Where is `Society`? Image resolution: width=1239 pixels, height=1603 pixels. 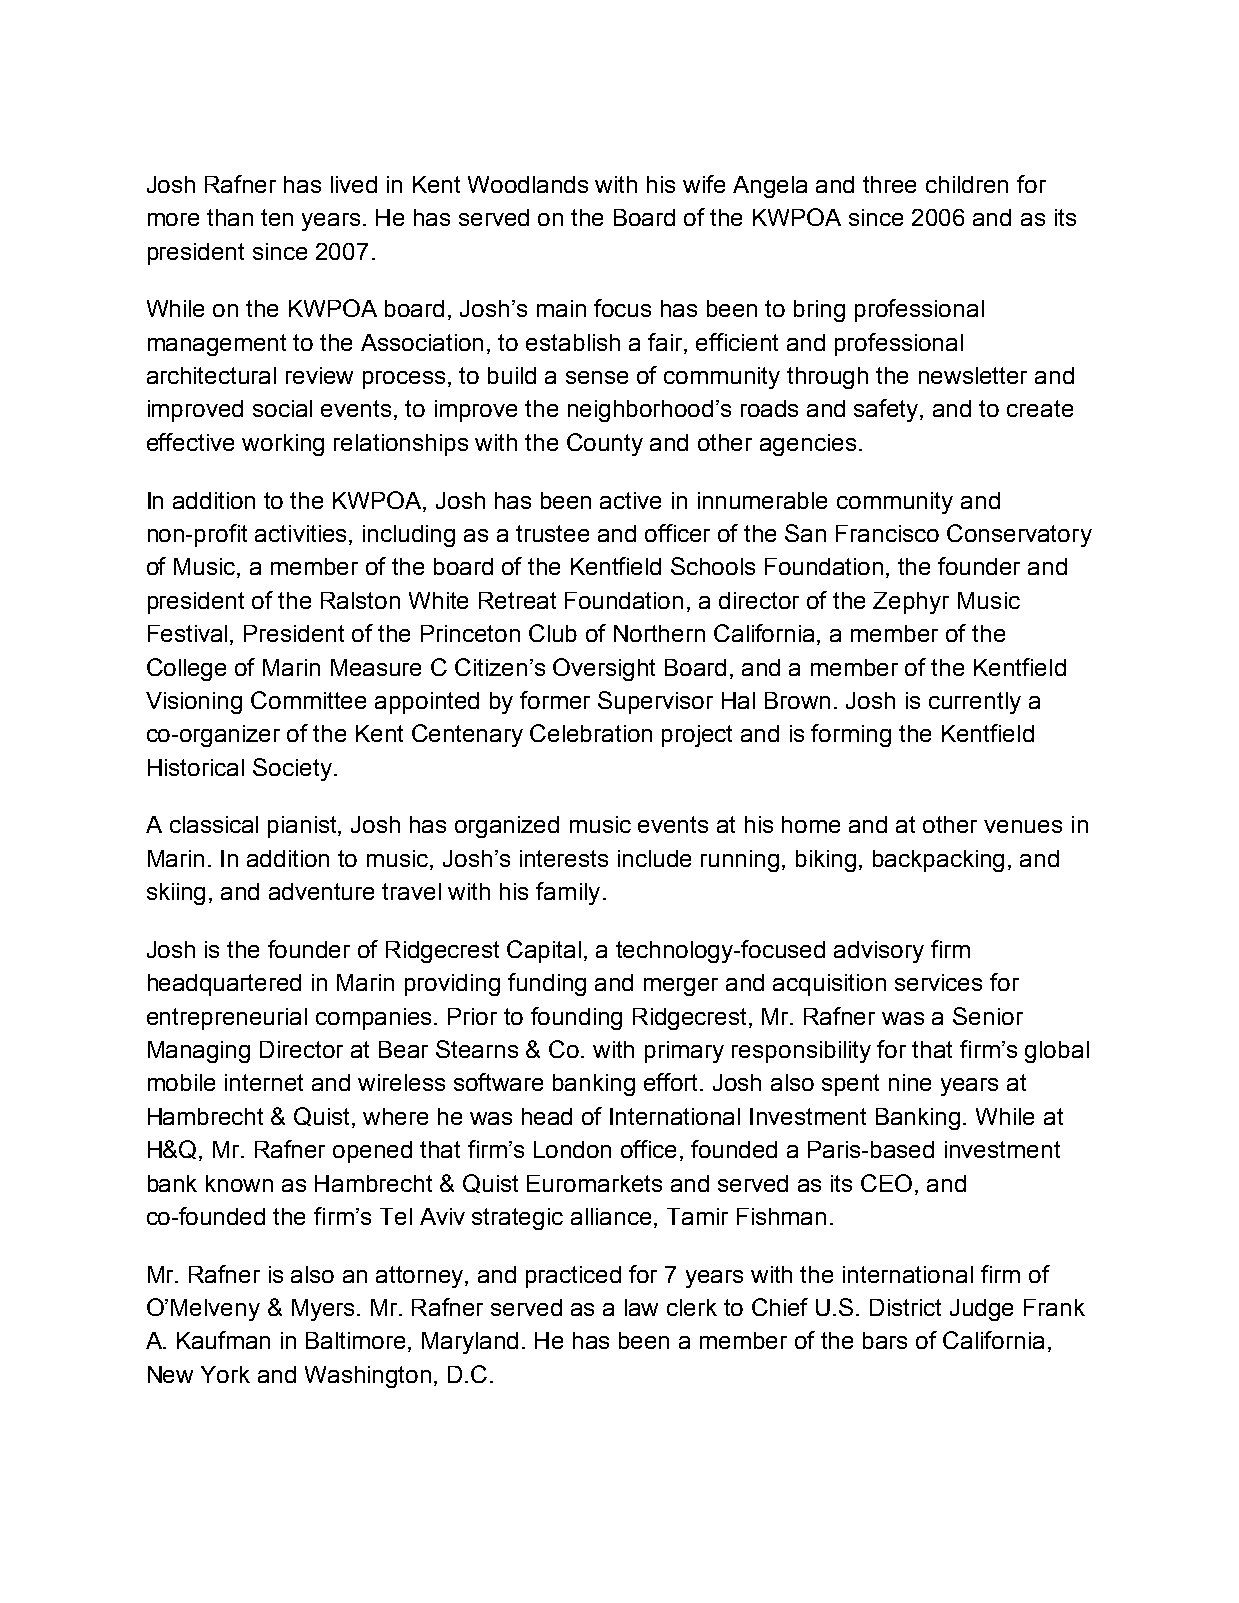
Society is located at coordinates (292, 769).
